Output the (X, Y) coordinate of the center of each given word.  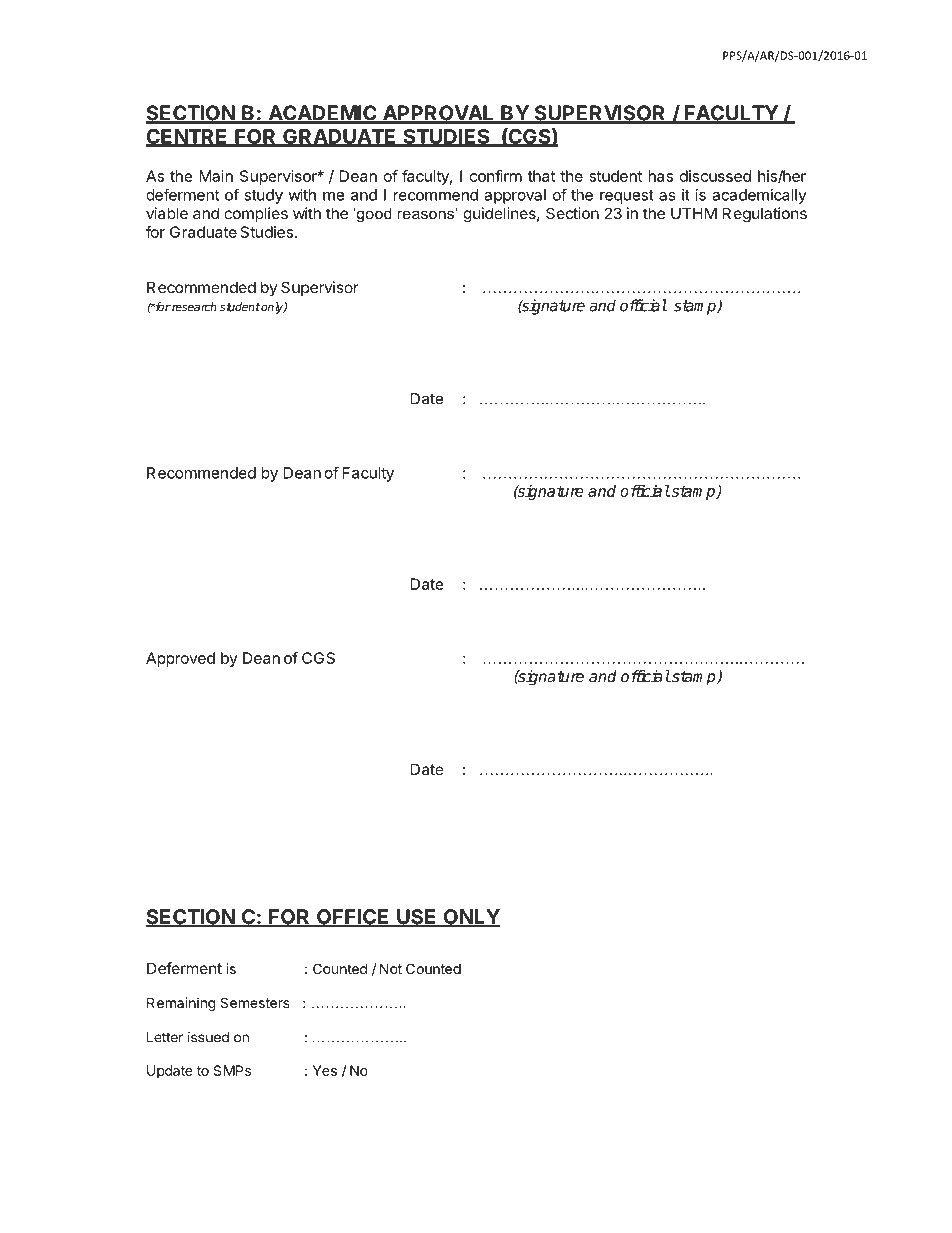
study (263, 196)
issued (208, 1037)
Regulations (764, 215)
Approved (180, 659)
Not (391, 968)
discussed (715, 176)
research (193, 307)
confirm (496, 176)
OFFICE (353, 918)
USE (417, 918)
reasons (426, 213)
